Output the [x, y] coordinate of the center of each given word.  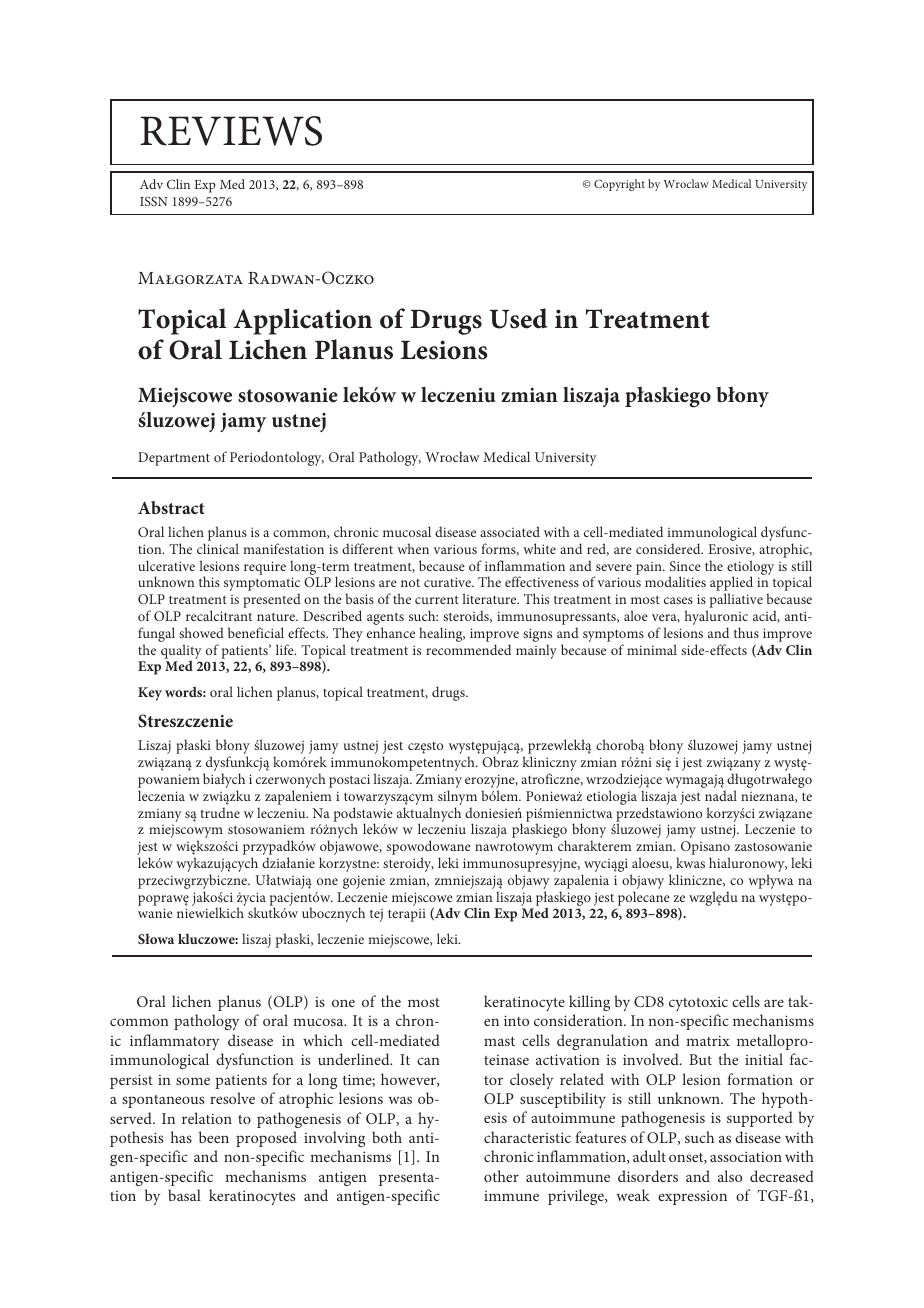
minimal [652, 649]
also [730, 1176]
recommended [468, 649]
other [501, 1176]
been [214, 1137]
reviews [231, 131]
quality [181, 651]
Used [519, 318]
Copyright [619, 185]
